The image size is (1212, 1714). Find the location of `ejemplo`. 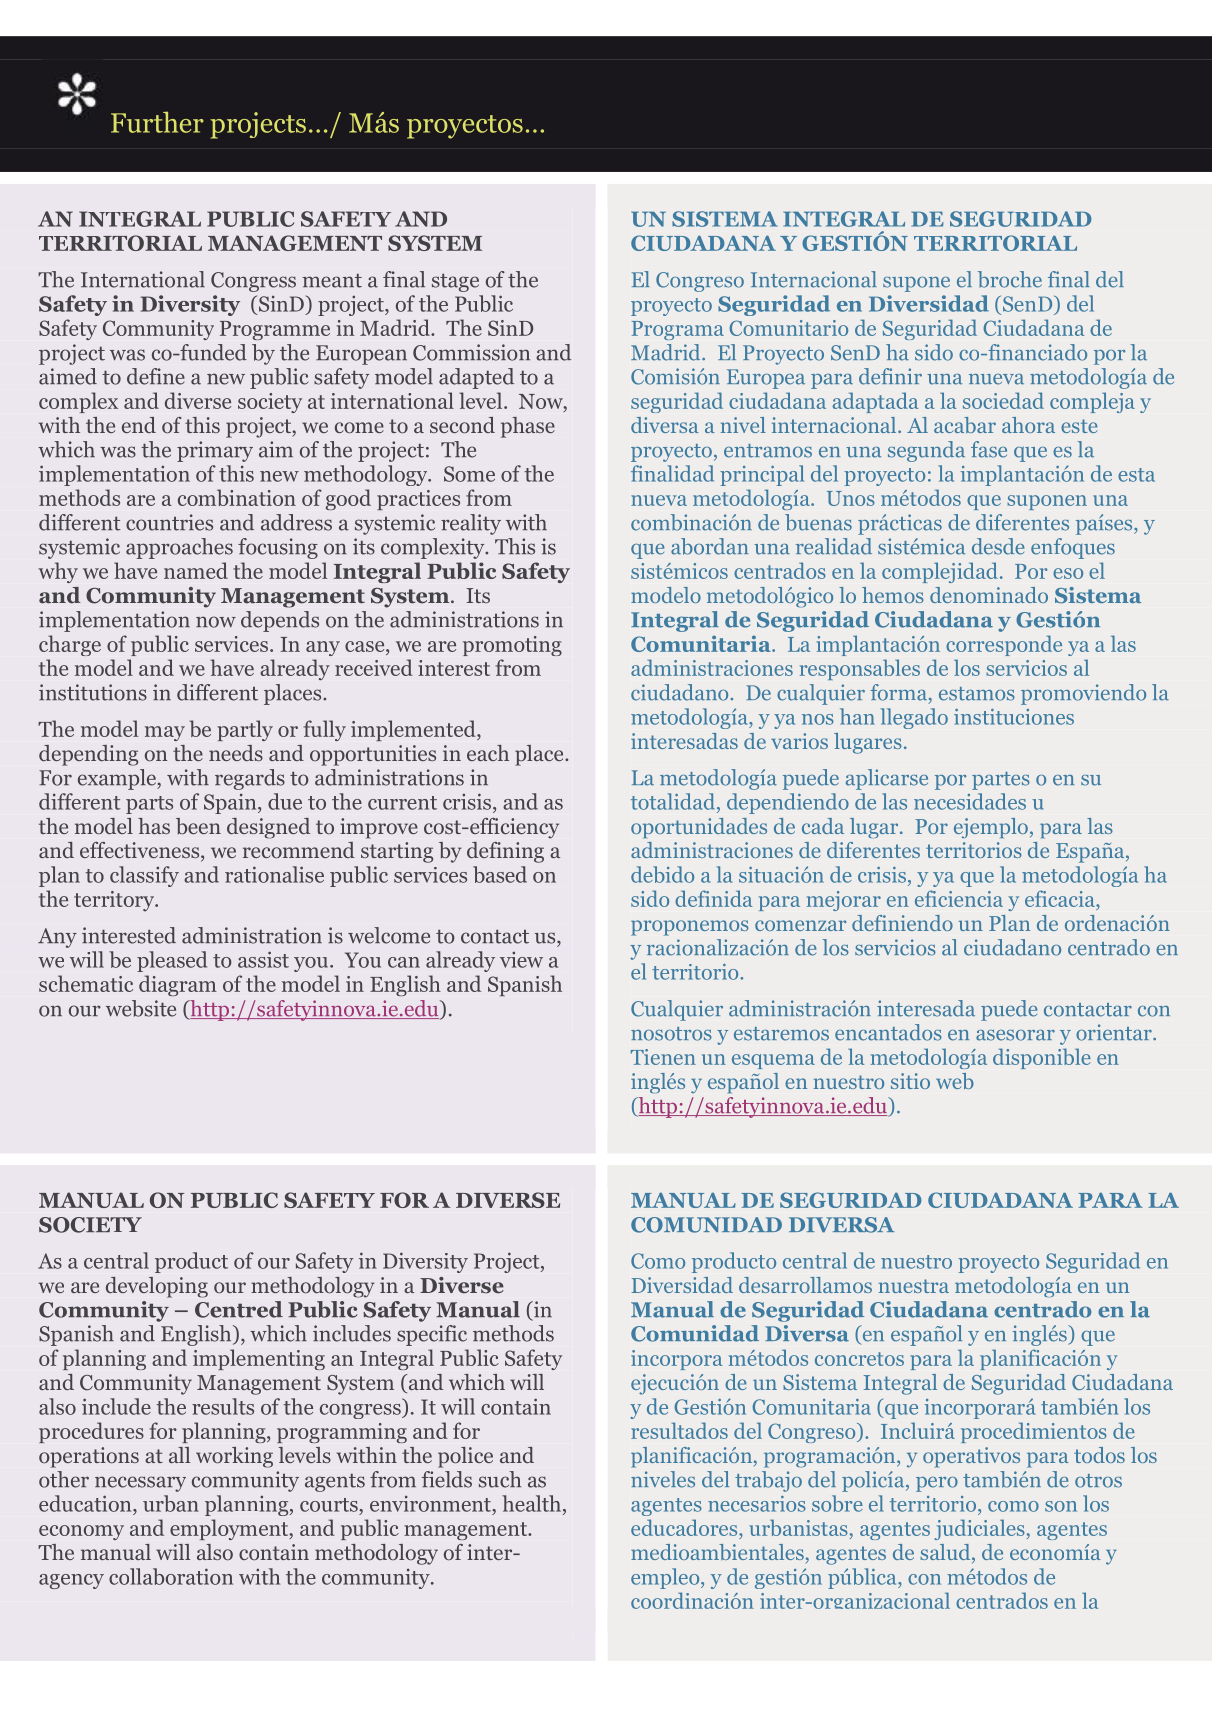

ejemplo is located at coordinates (991, 828).
